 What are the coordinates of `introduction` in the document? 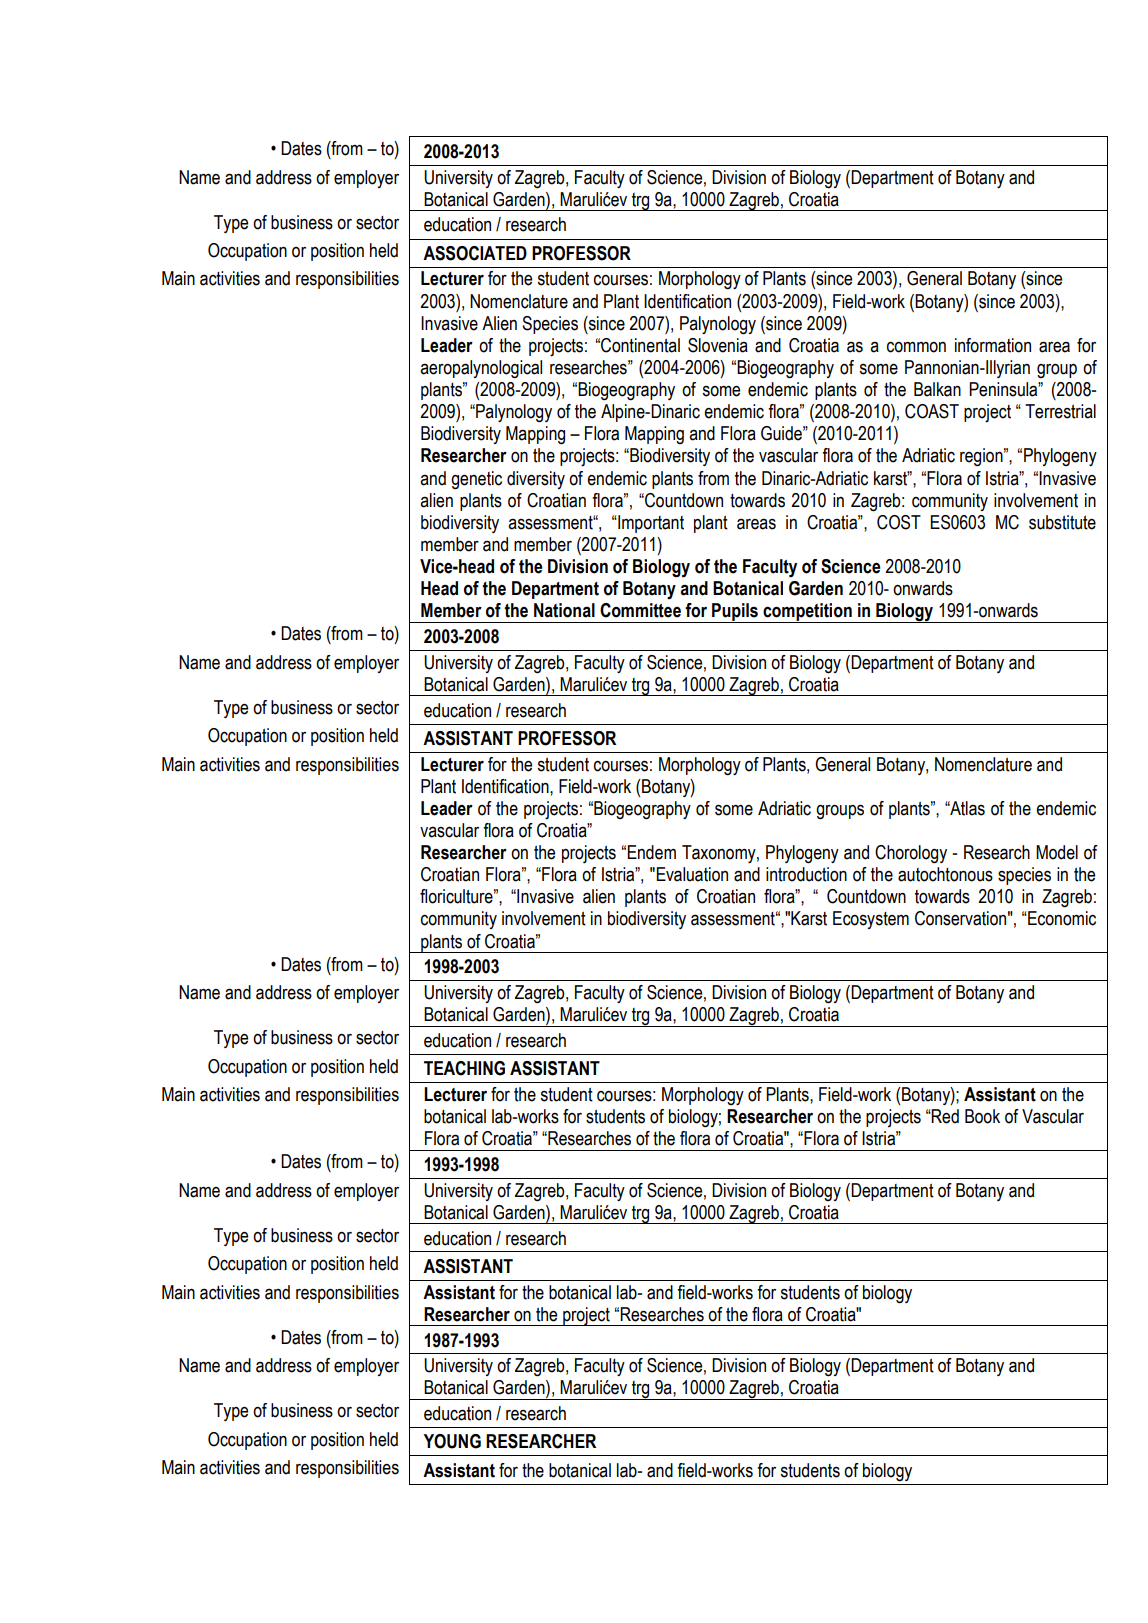 It's located at (806, 874).
